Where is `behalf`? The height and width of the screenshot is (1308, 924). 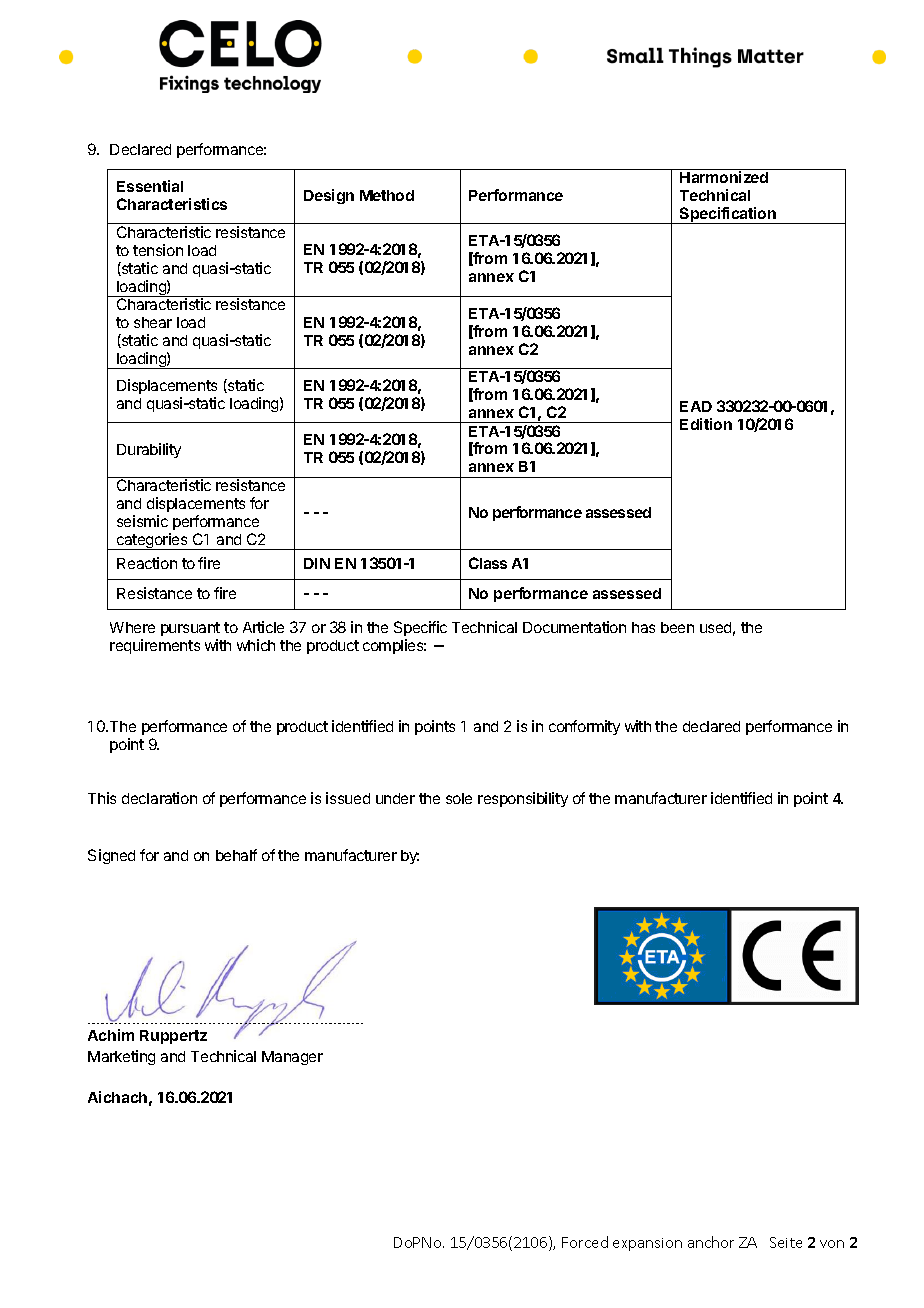 behalf is located at coordinates (236, 855).
